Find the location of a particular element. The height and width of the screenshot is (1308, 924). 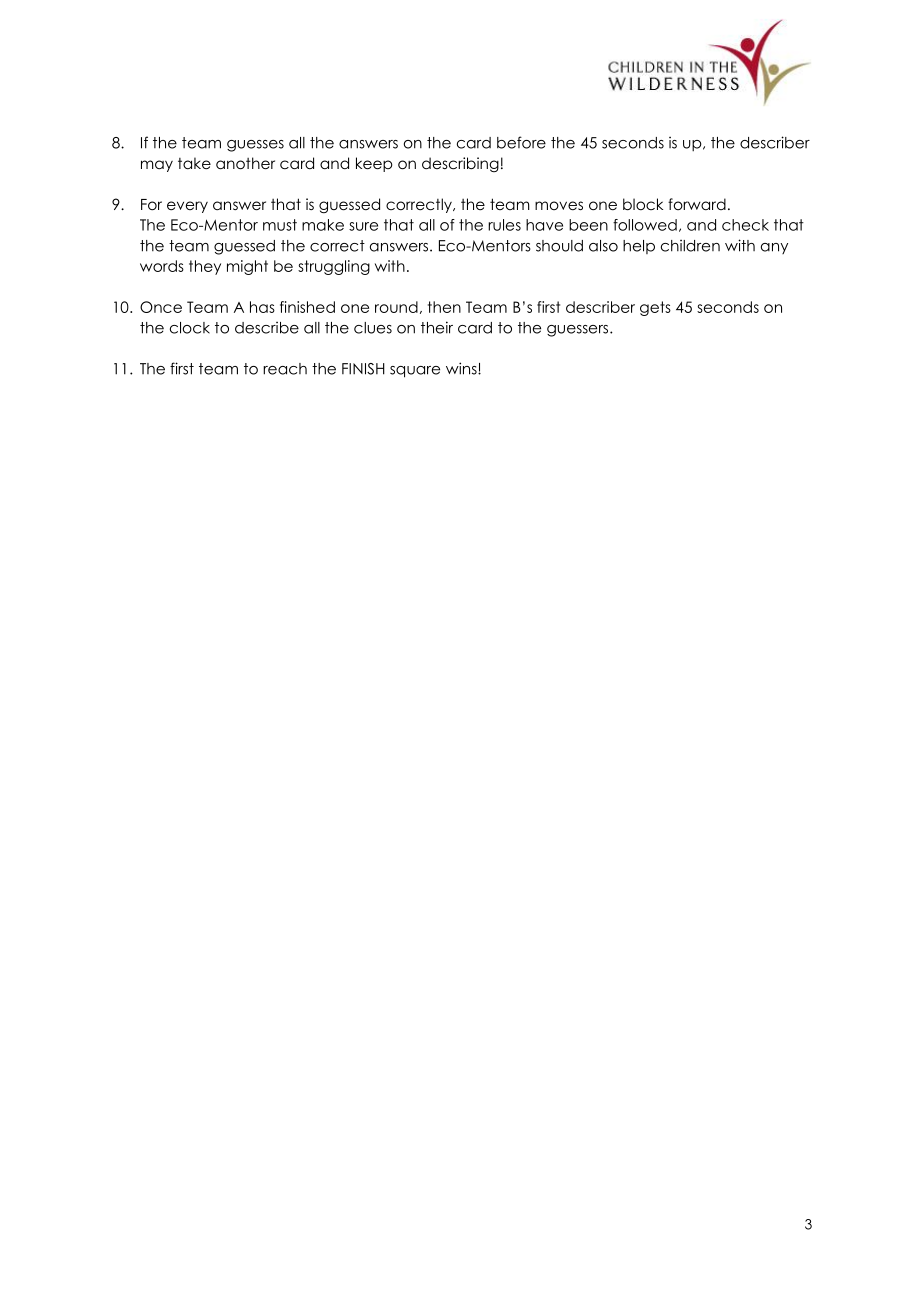

has is located at coordinates (262, 307).
